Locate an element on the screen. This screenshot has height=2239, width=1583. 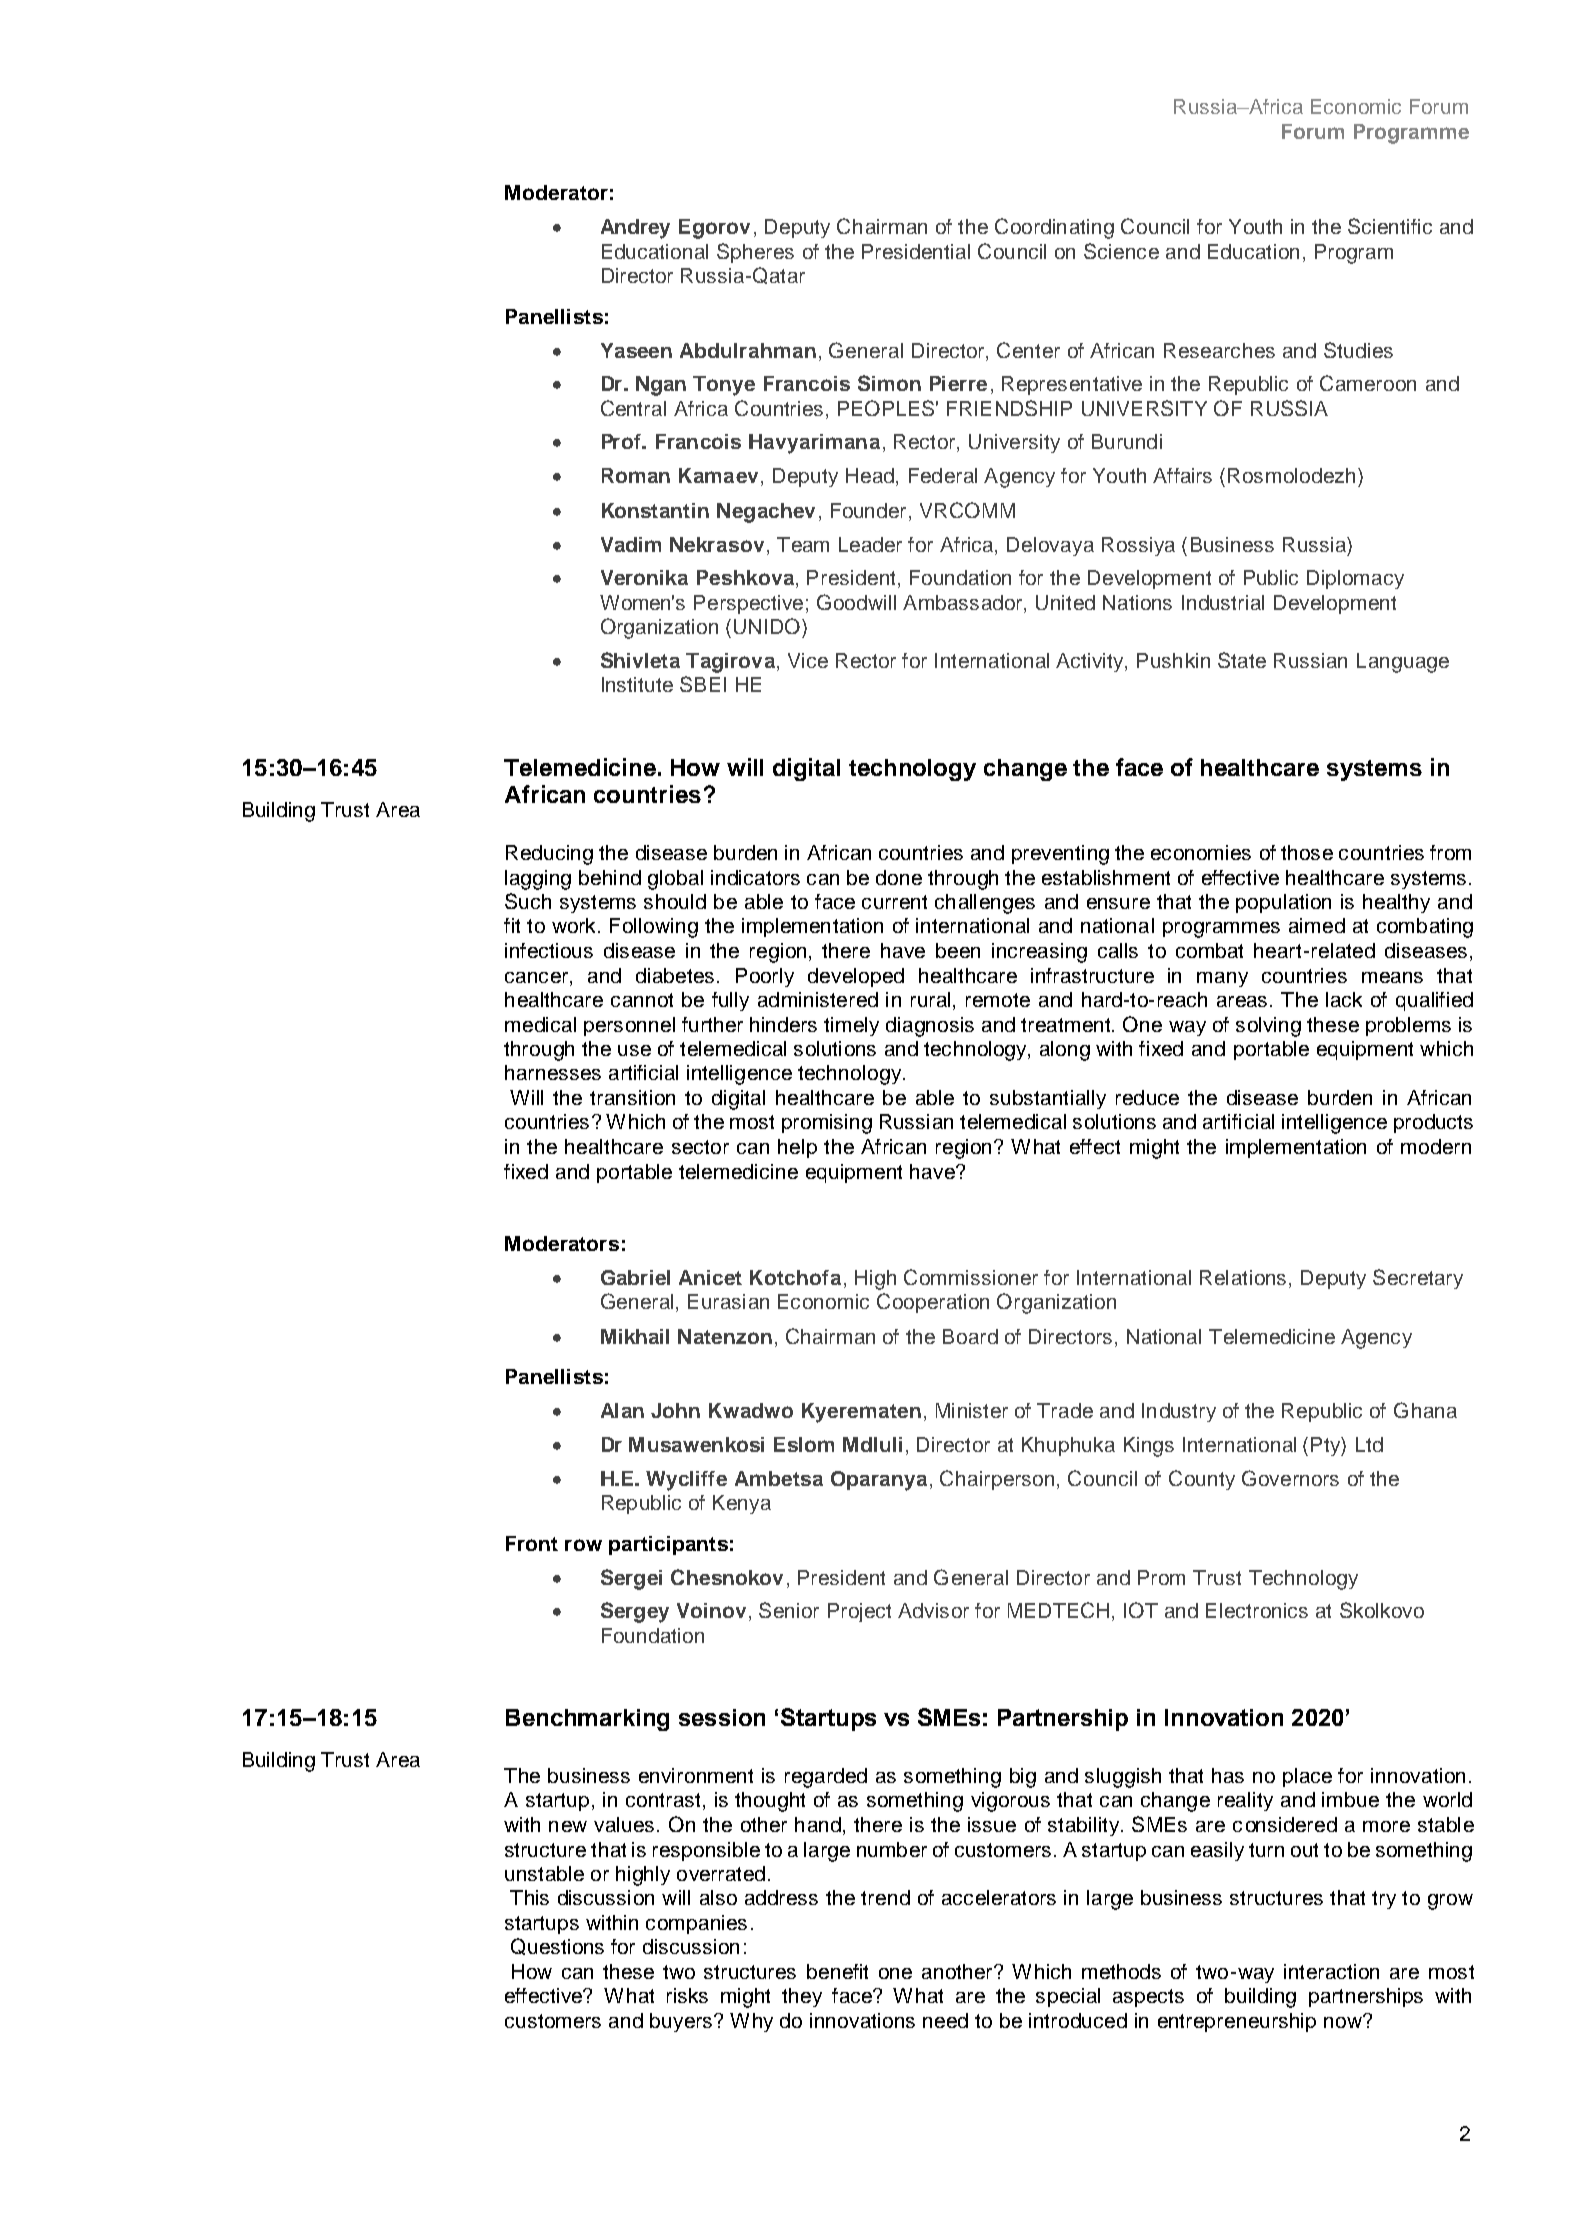
Gabriel is located at coordinates (635, 1277).
